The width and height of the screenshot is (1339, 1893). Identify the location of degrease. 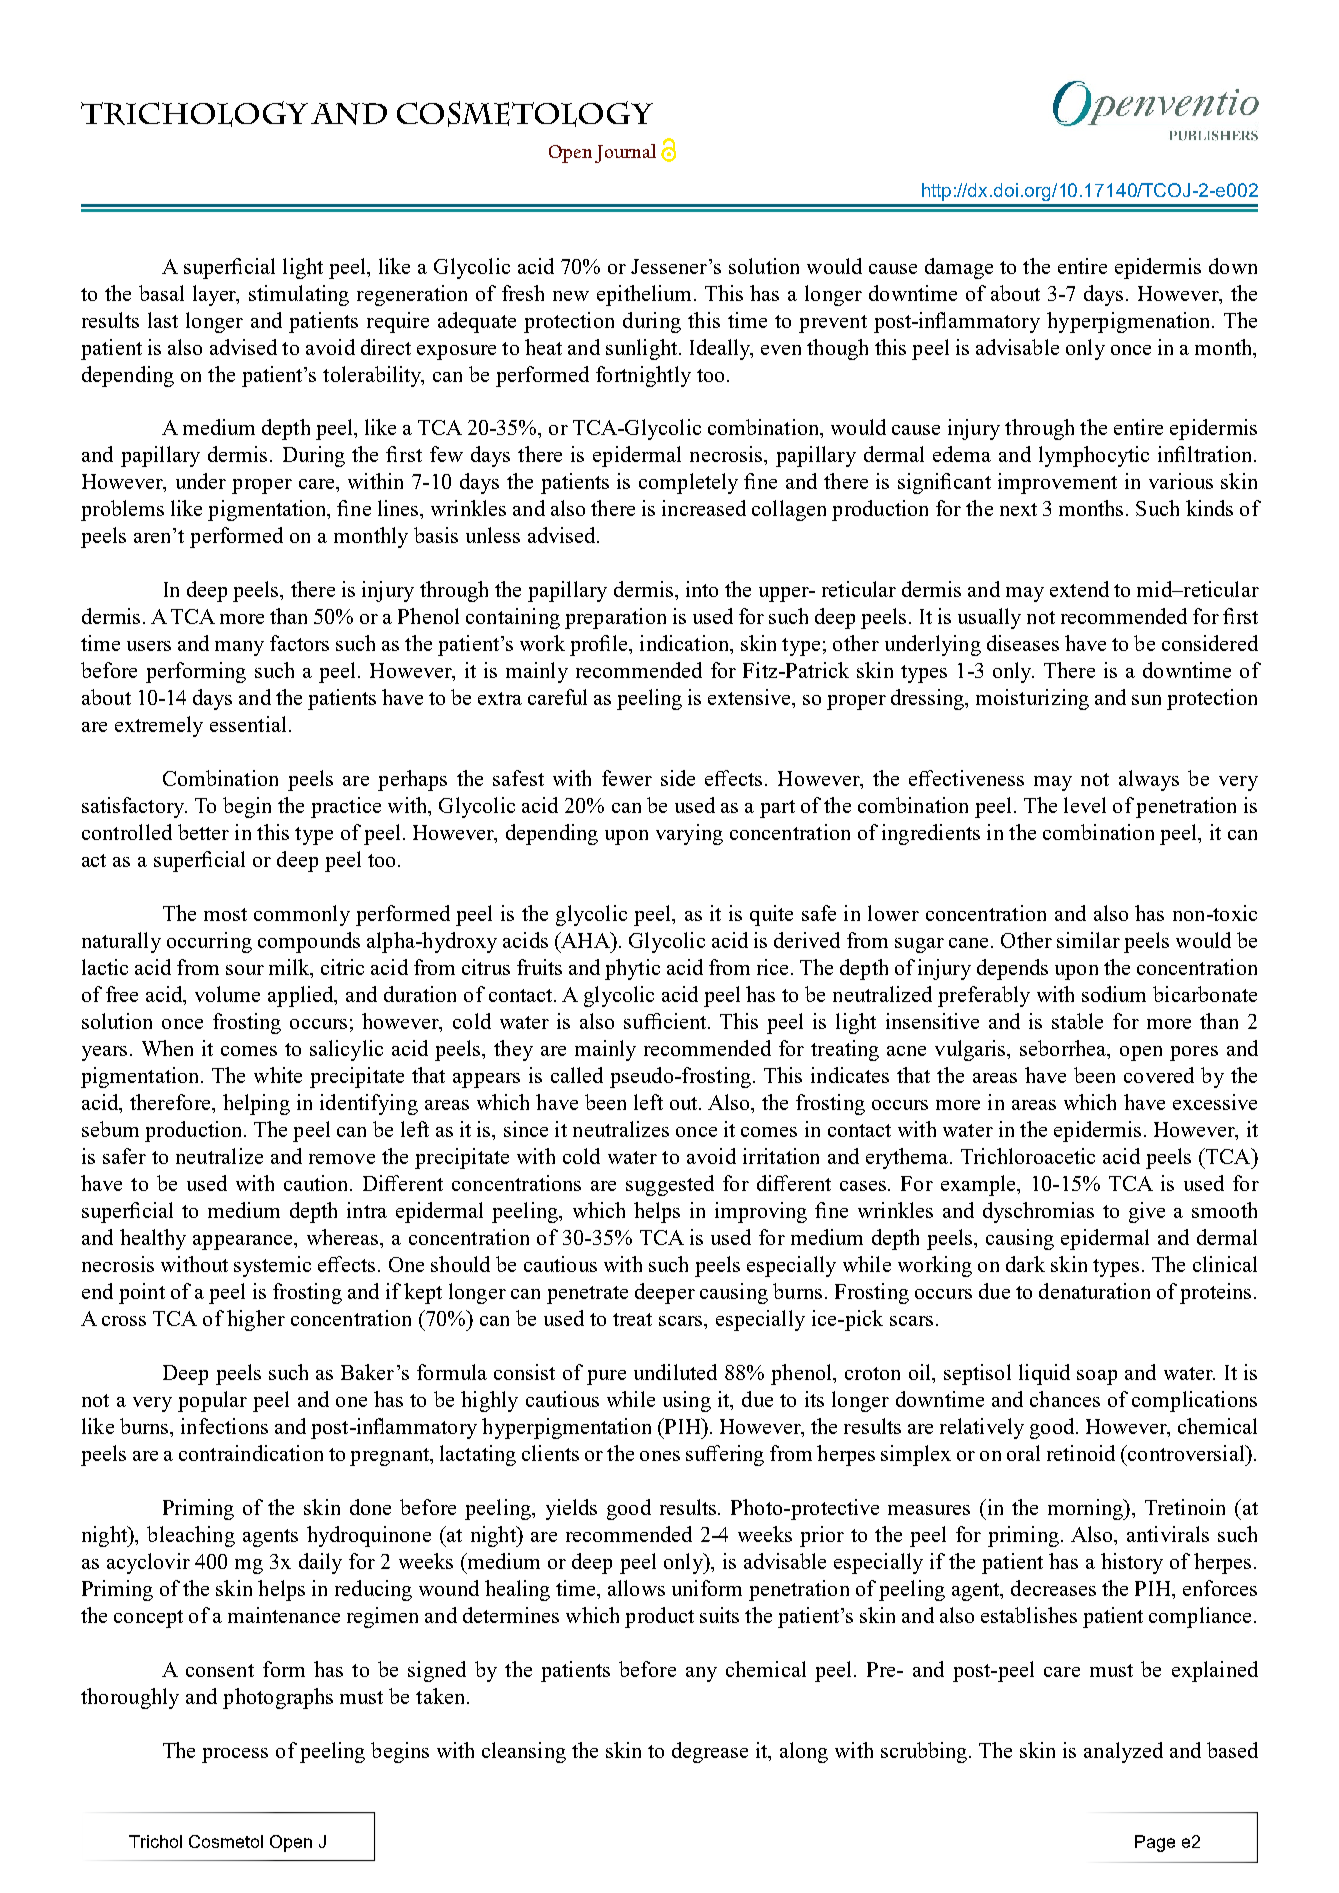
(710, 1752).
